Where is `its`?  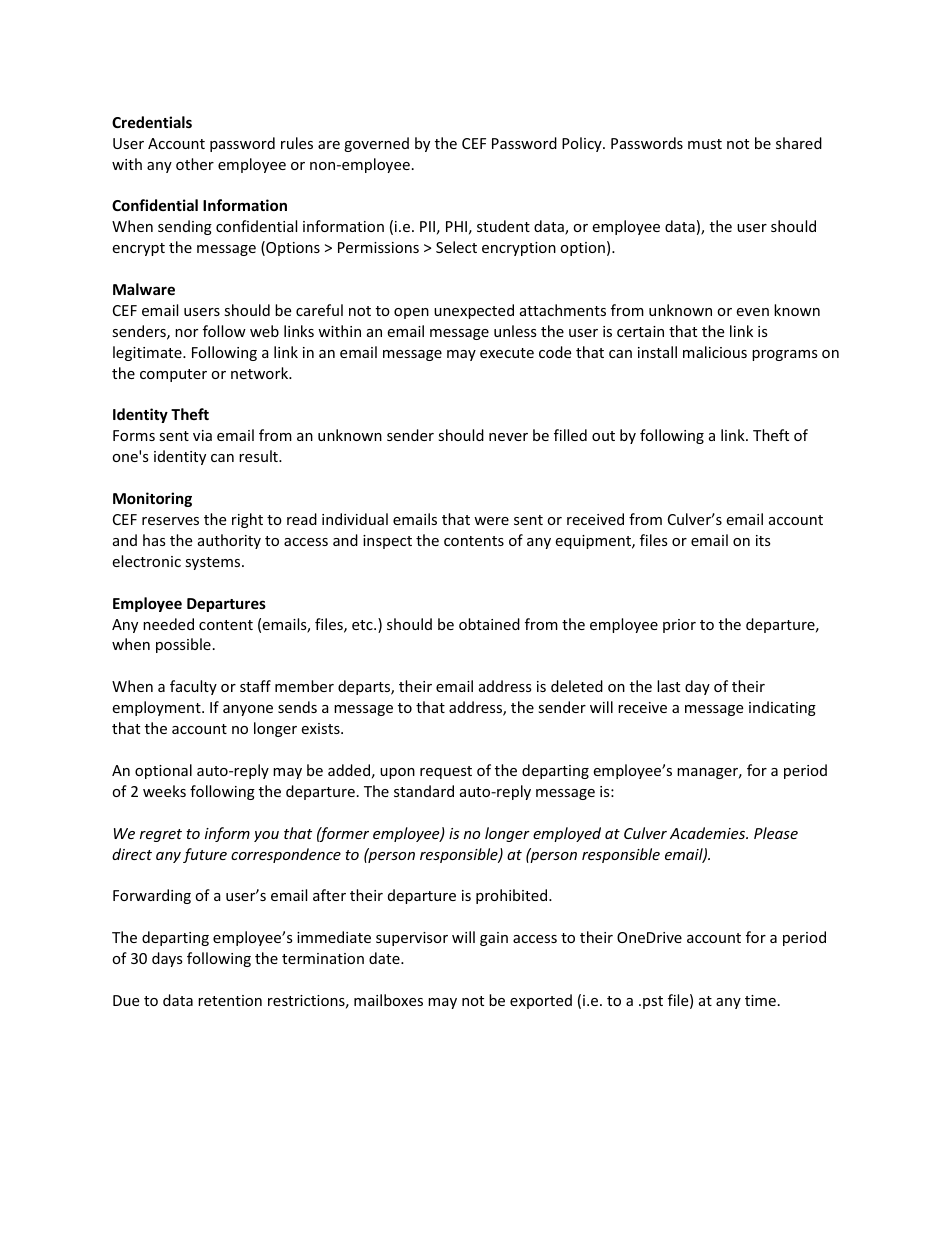 its is located at coordinates (763, 540).
